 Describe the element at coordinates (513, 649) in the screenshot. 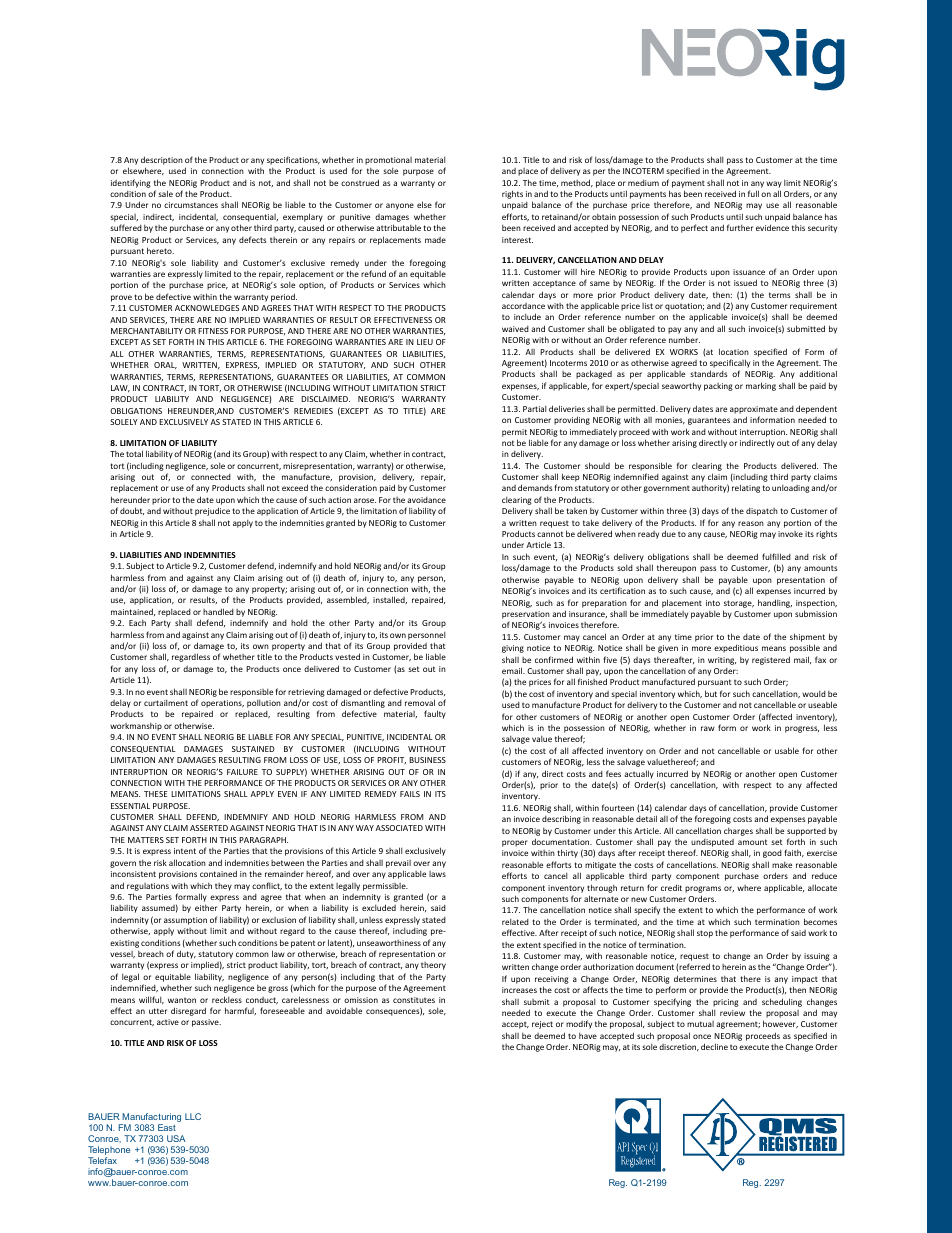

I see `giving` at that location.
